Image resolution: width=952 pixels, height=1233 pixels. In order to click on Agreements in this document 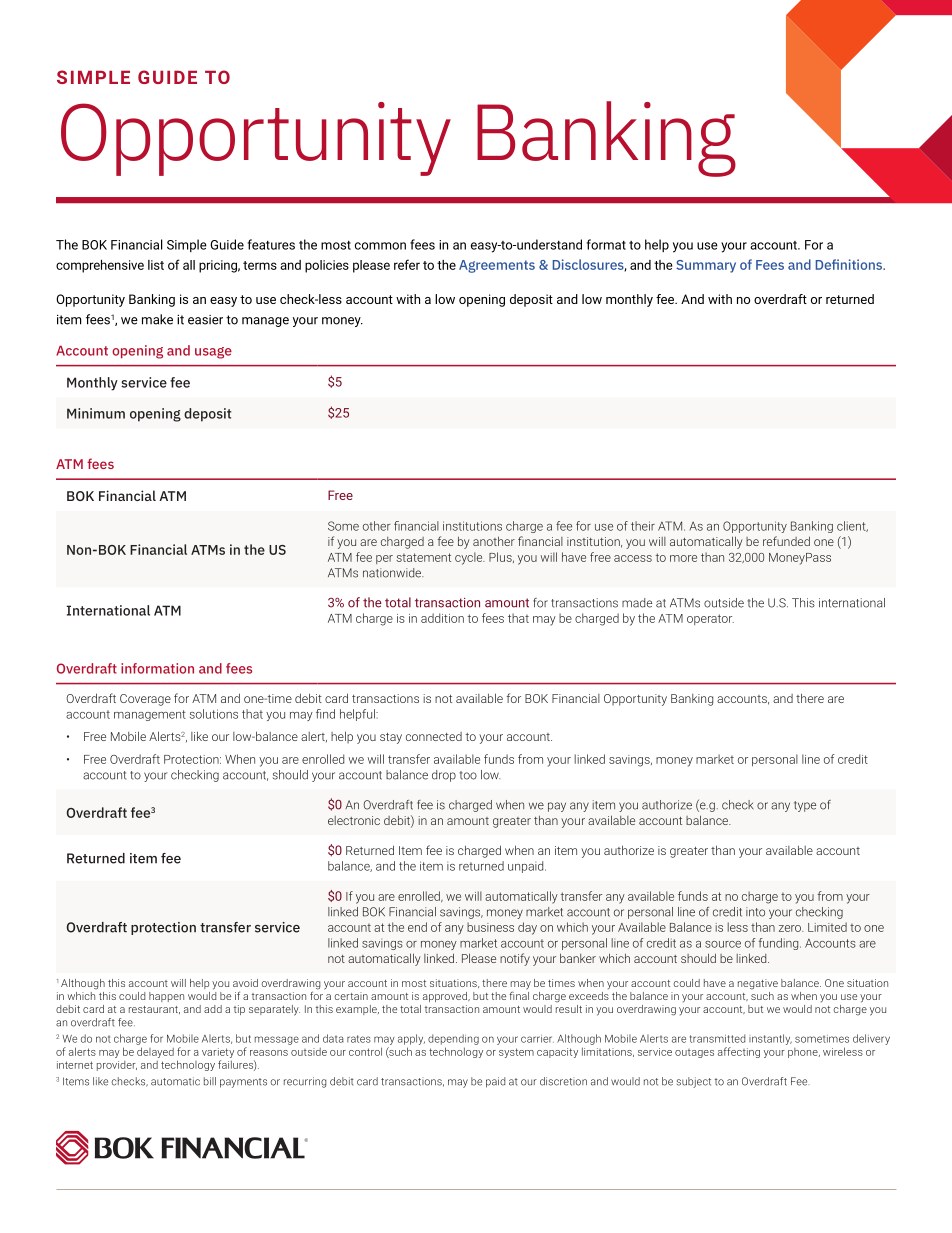, I will do `click(497, 266)`.
